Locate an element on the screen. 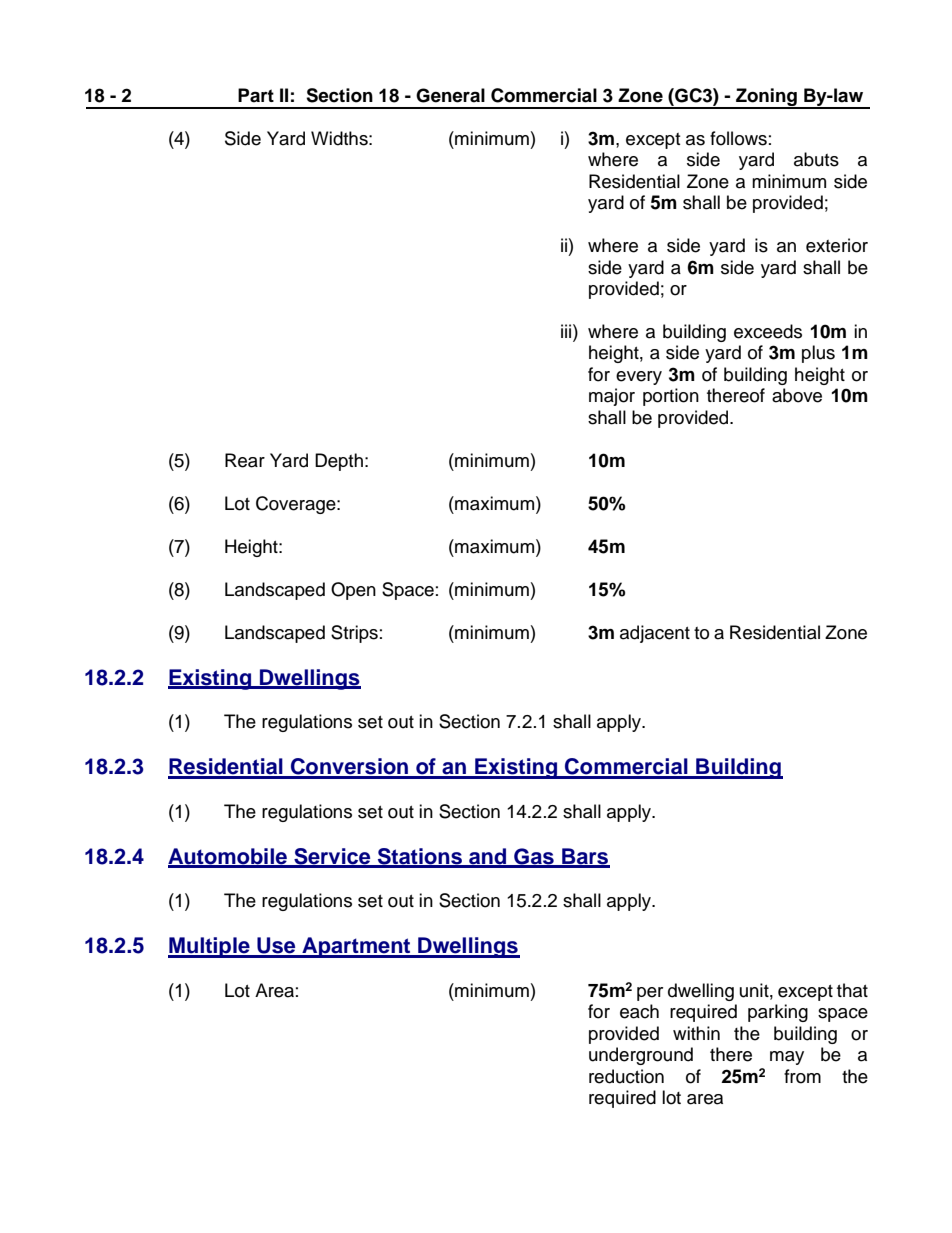  Strips is located at coordinates (354, 634).
